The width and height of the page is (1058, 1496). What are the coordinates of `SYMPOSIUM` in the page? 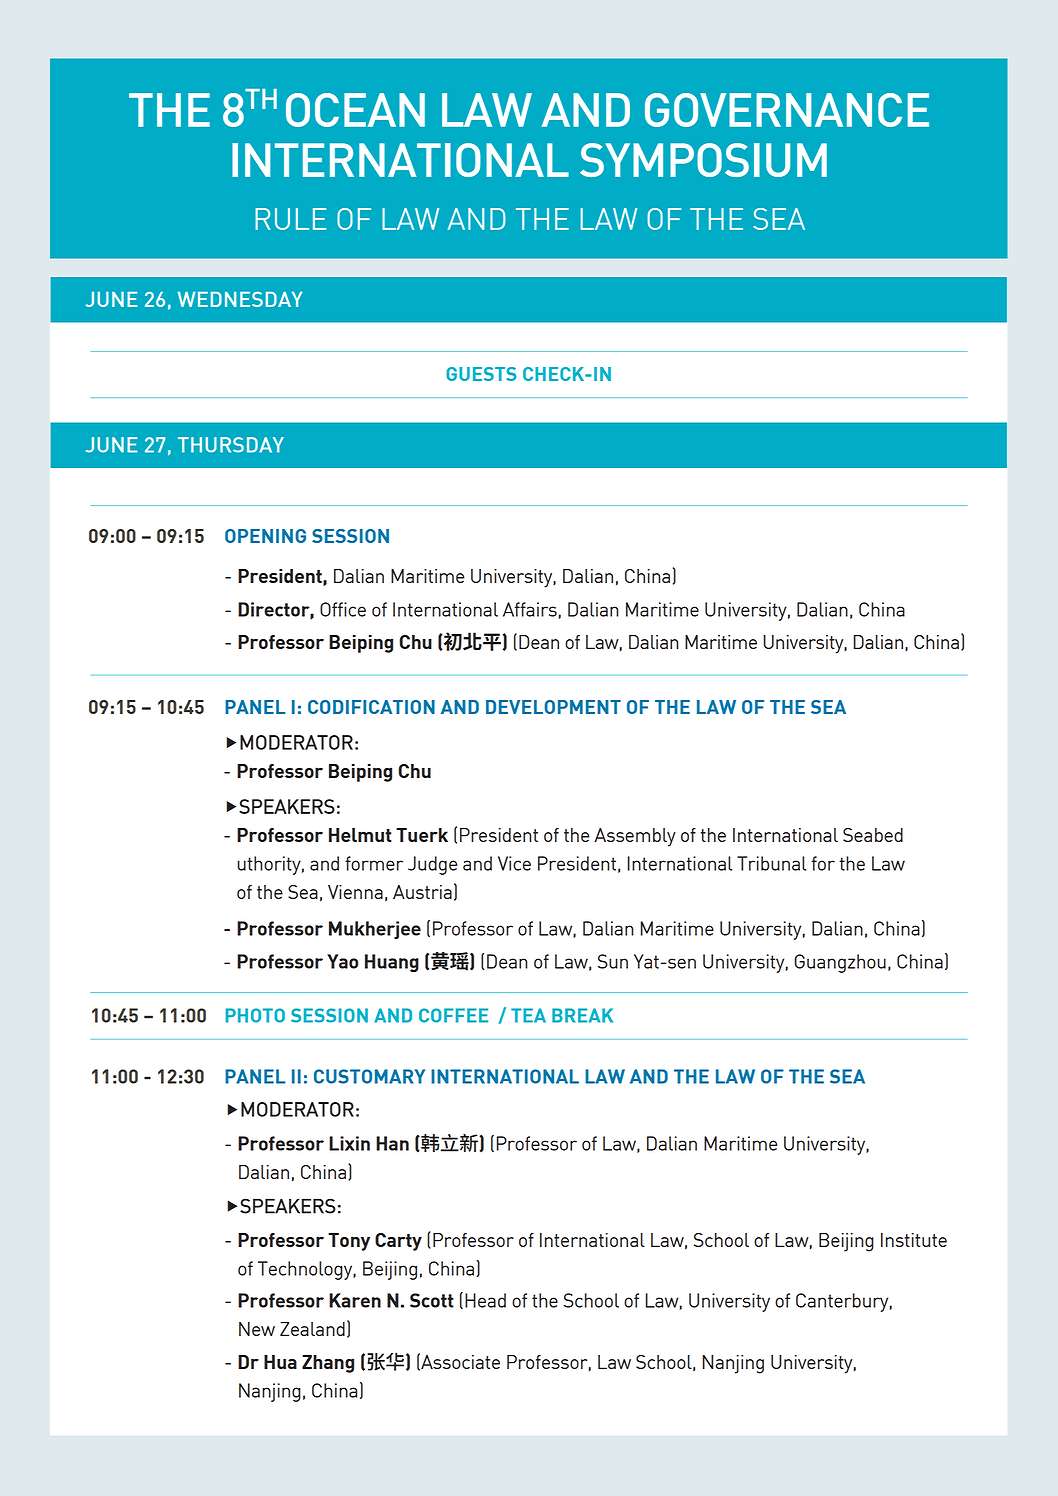 It's located at (703, 160).
